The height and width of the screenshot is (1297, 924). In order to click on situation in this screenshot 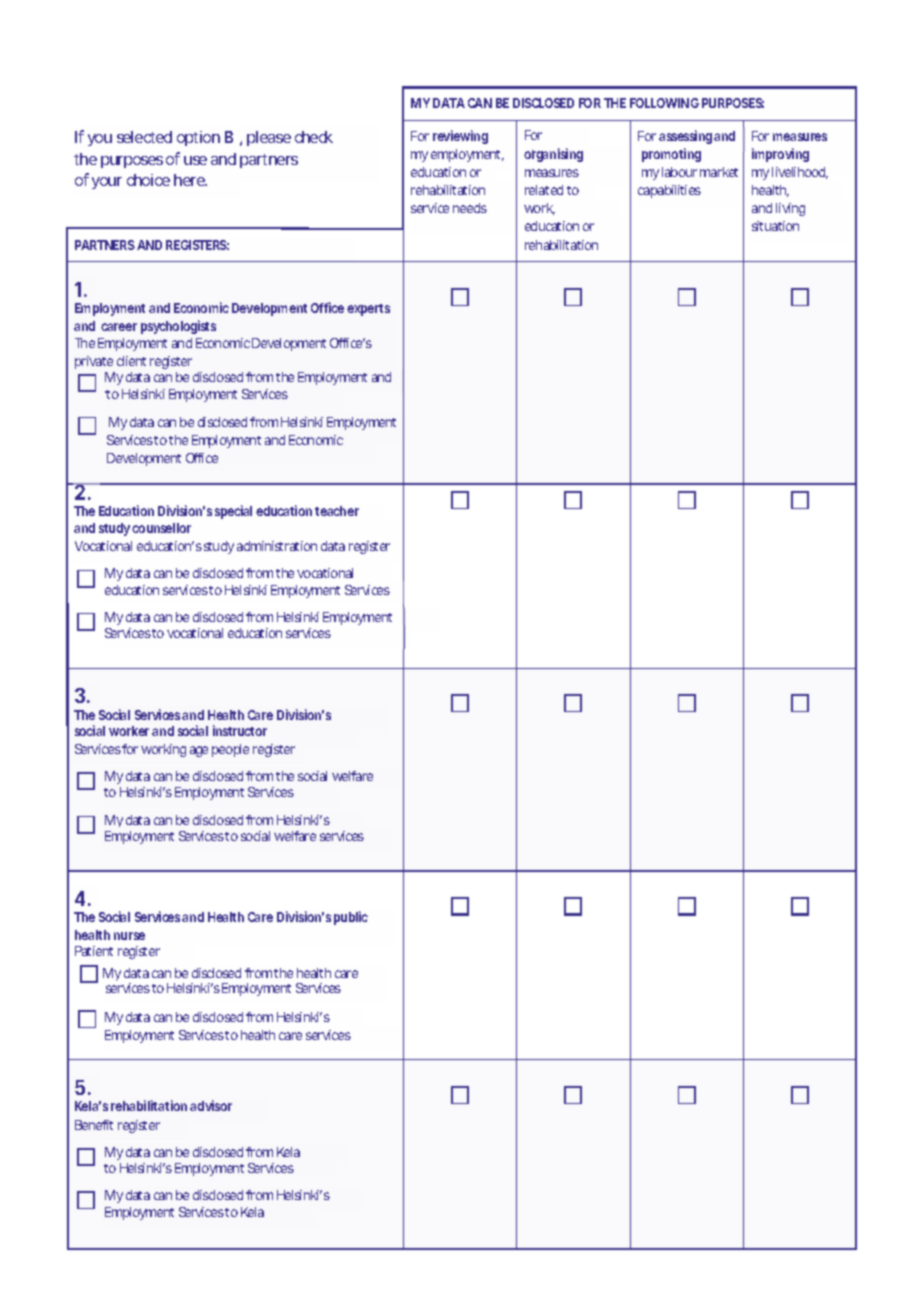, I will do `click(775, 226)`.
